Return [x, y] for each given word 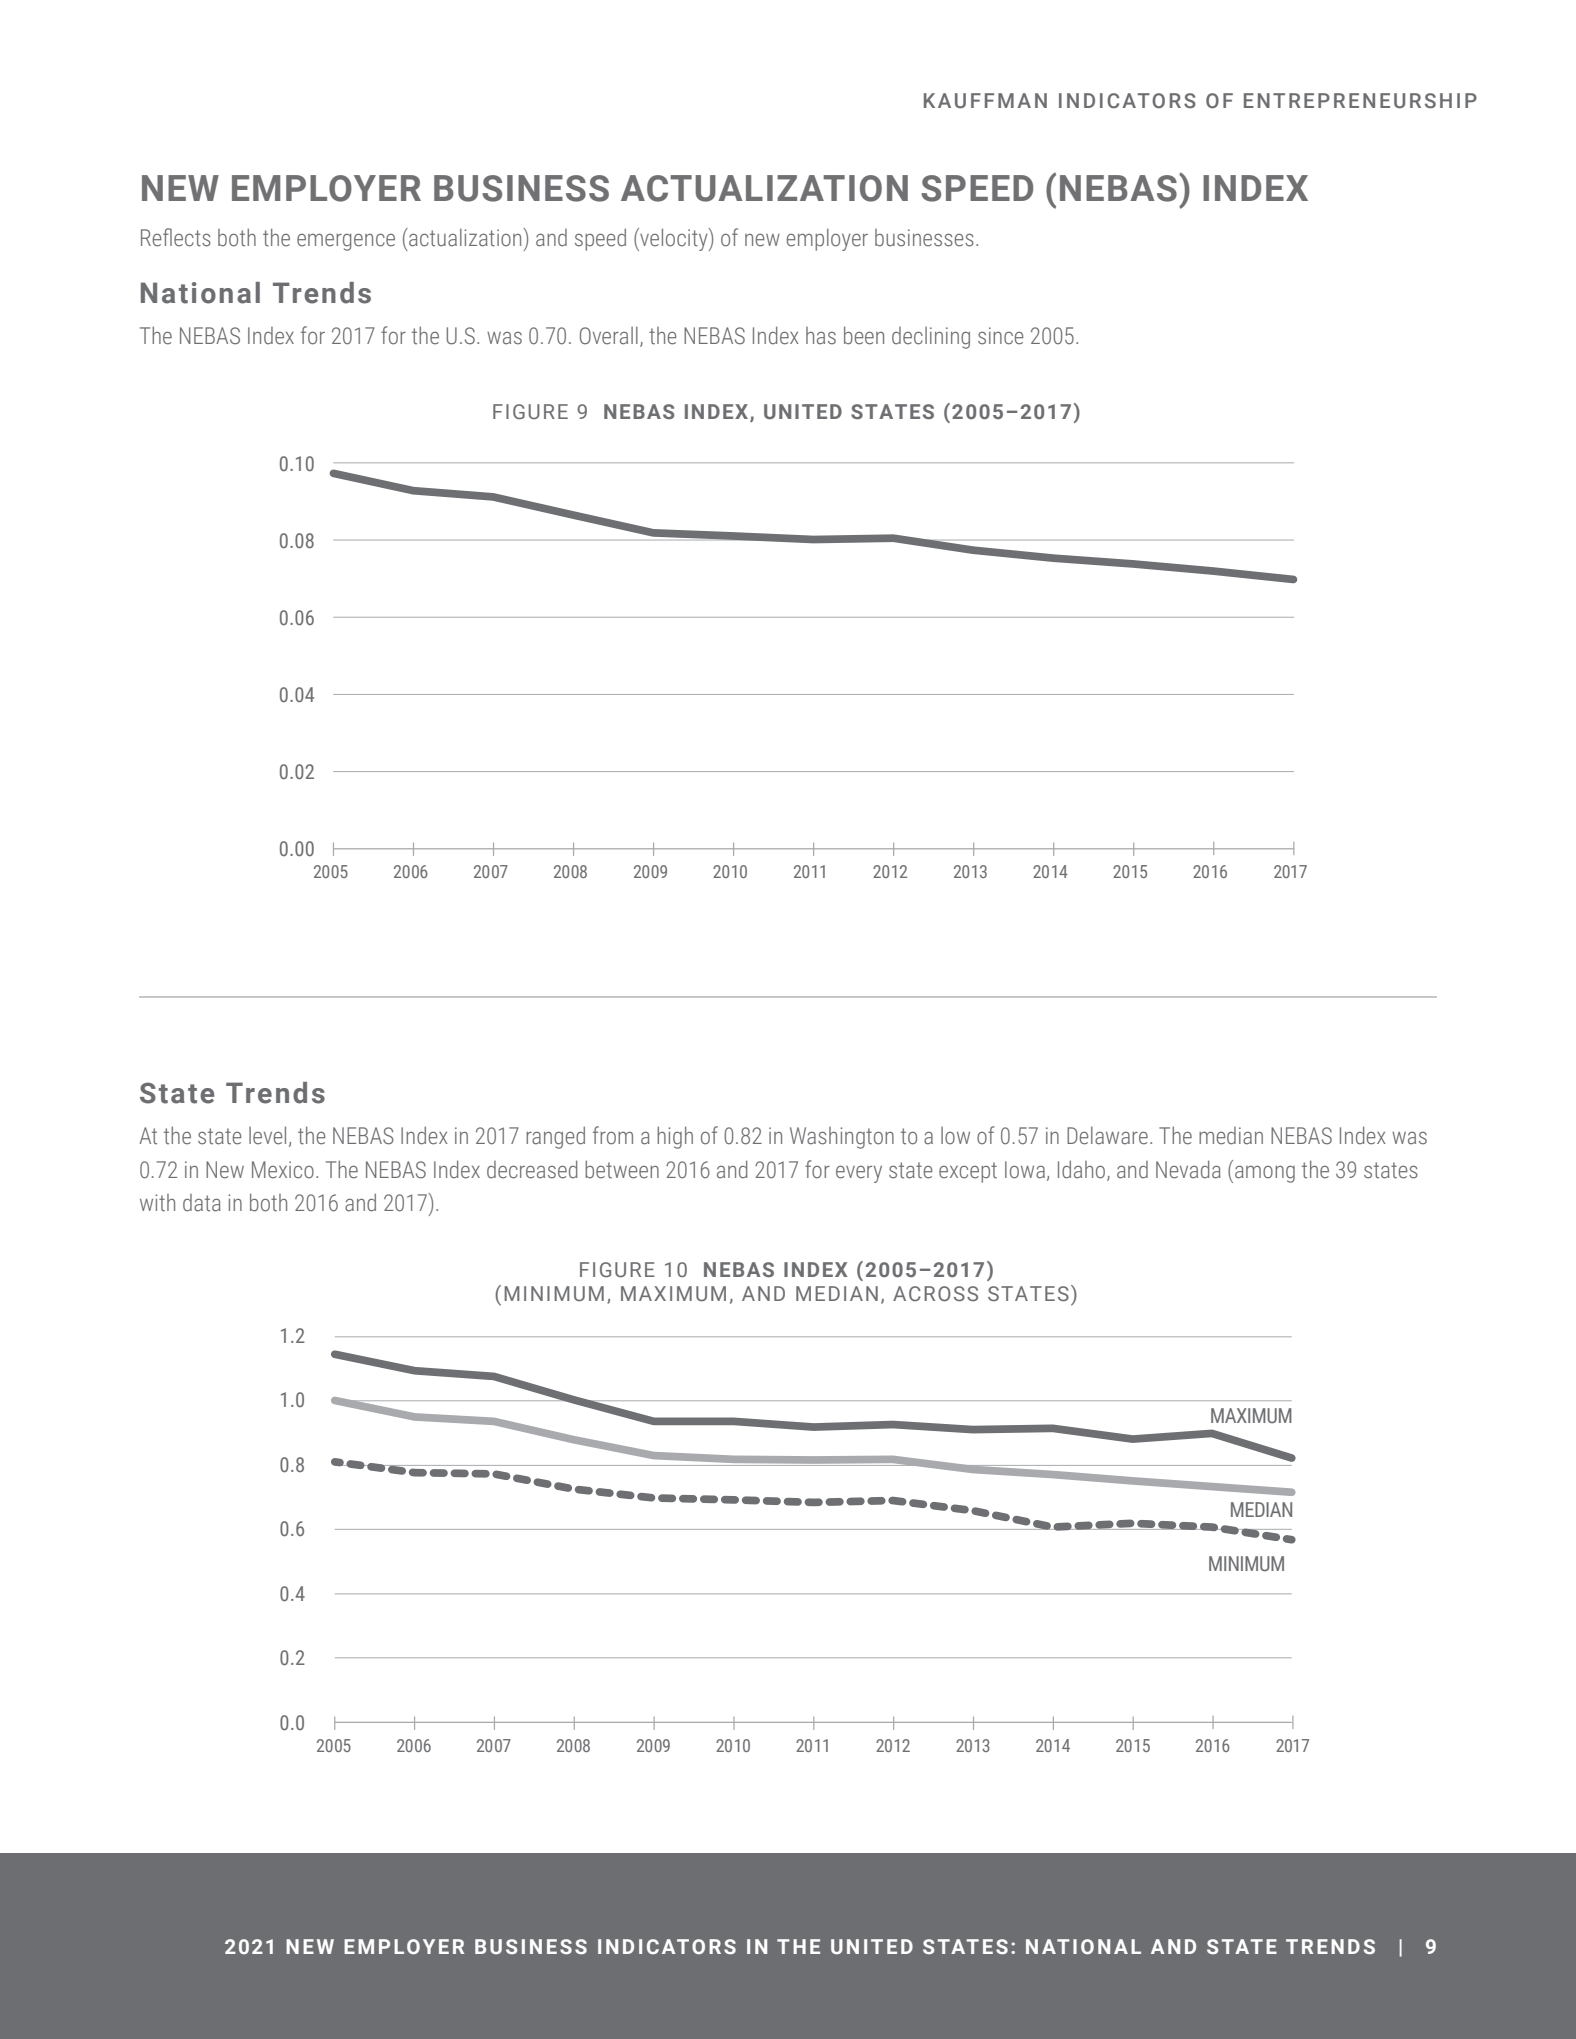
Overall [609, 336]
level [267, 1135]
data [202, 1203]
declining [931, 338]
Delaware [1107, 1136]
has [821, 336]
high [675, 1137]
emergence [346, 242]
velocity [674, 239]
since [1001, 336]
